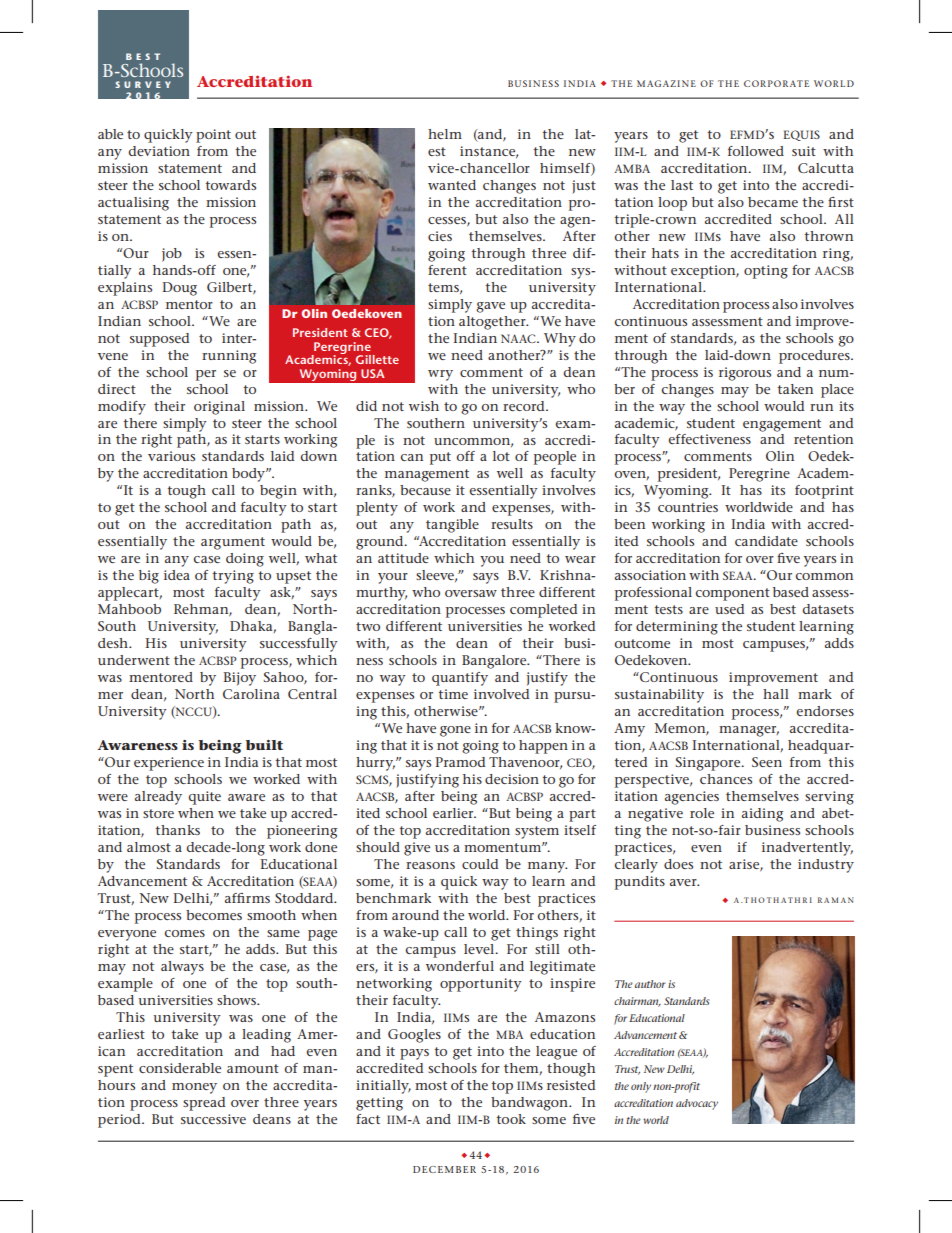 The width and height of the screenshot is (952, 1233). I want to click on followed, so click(756, 151).
